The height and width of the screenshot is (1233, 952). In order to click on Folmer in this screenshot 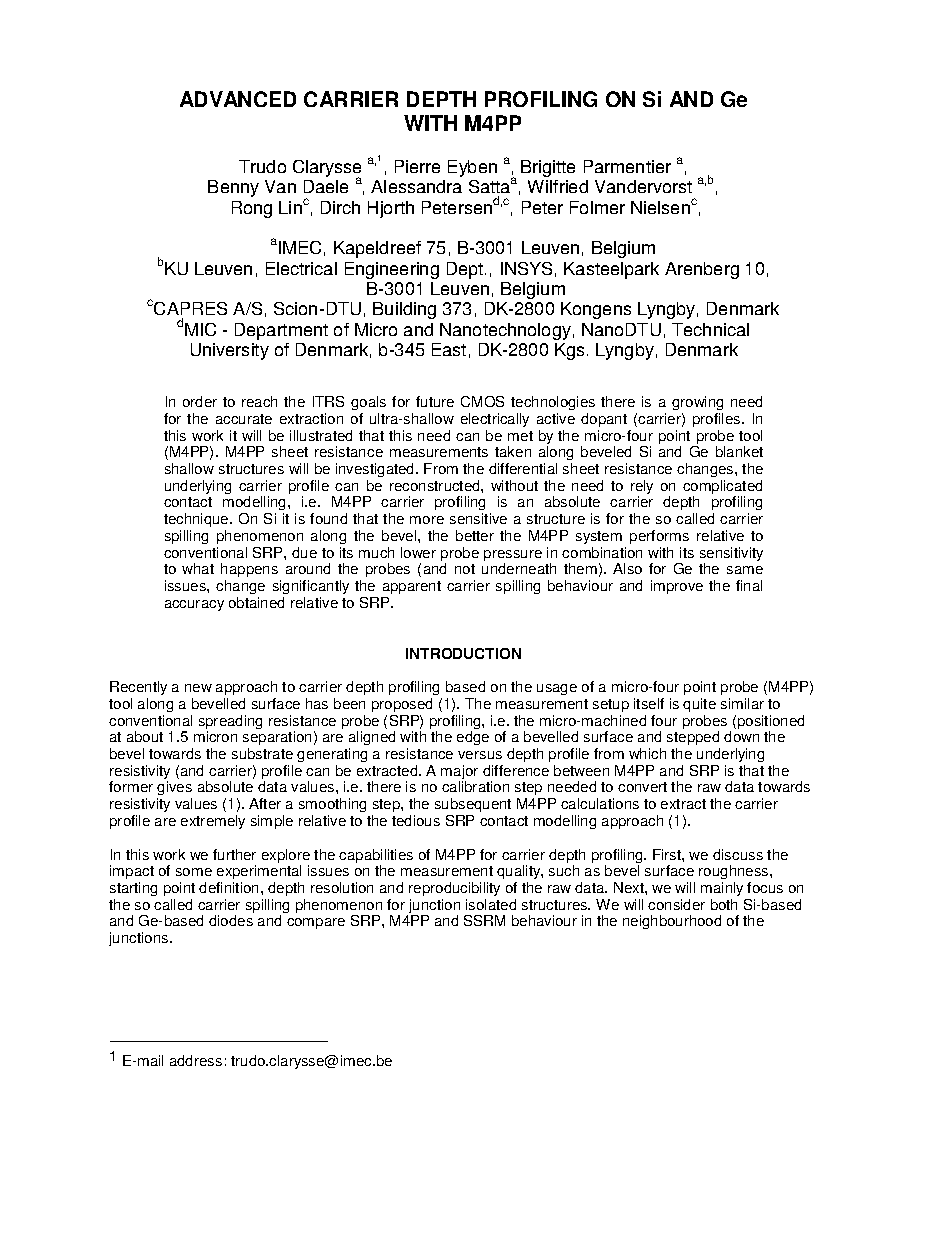, I will do `click(597, 207)`.
